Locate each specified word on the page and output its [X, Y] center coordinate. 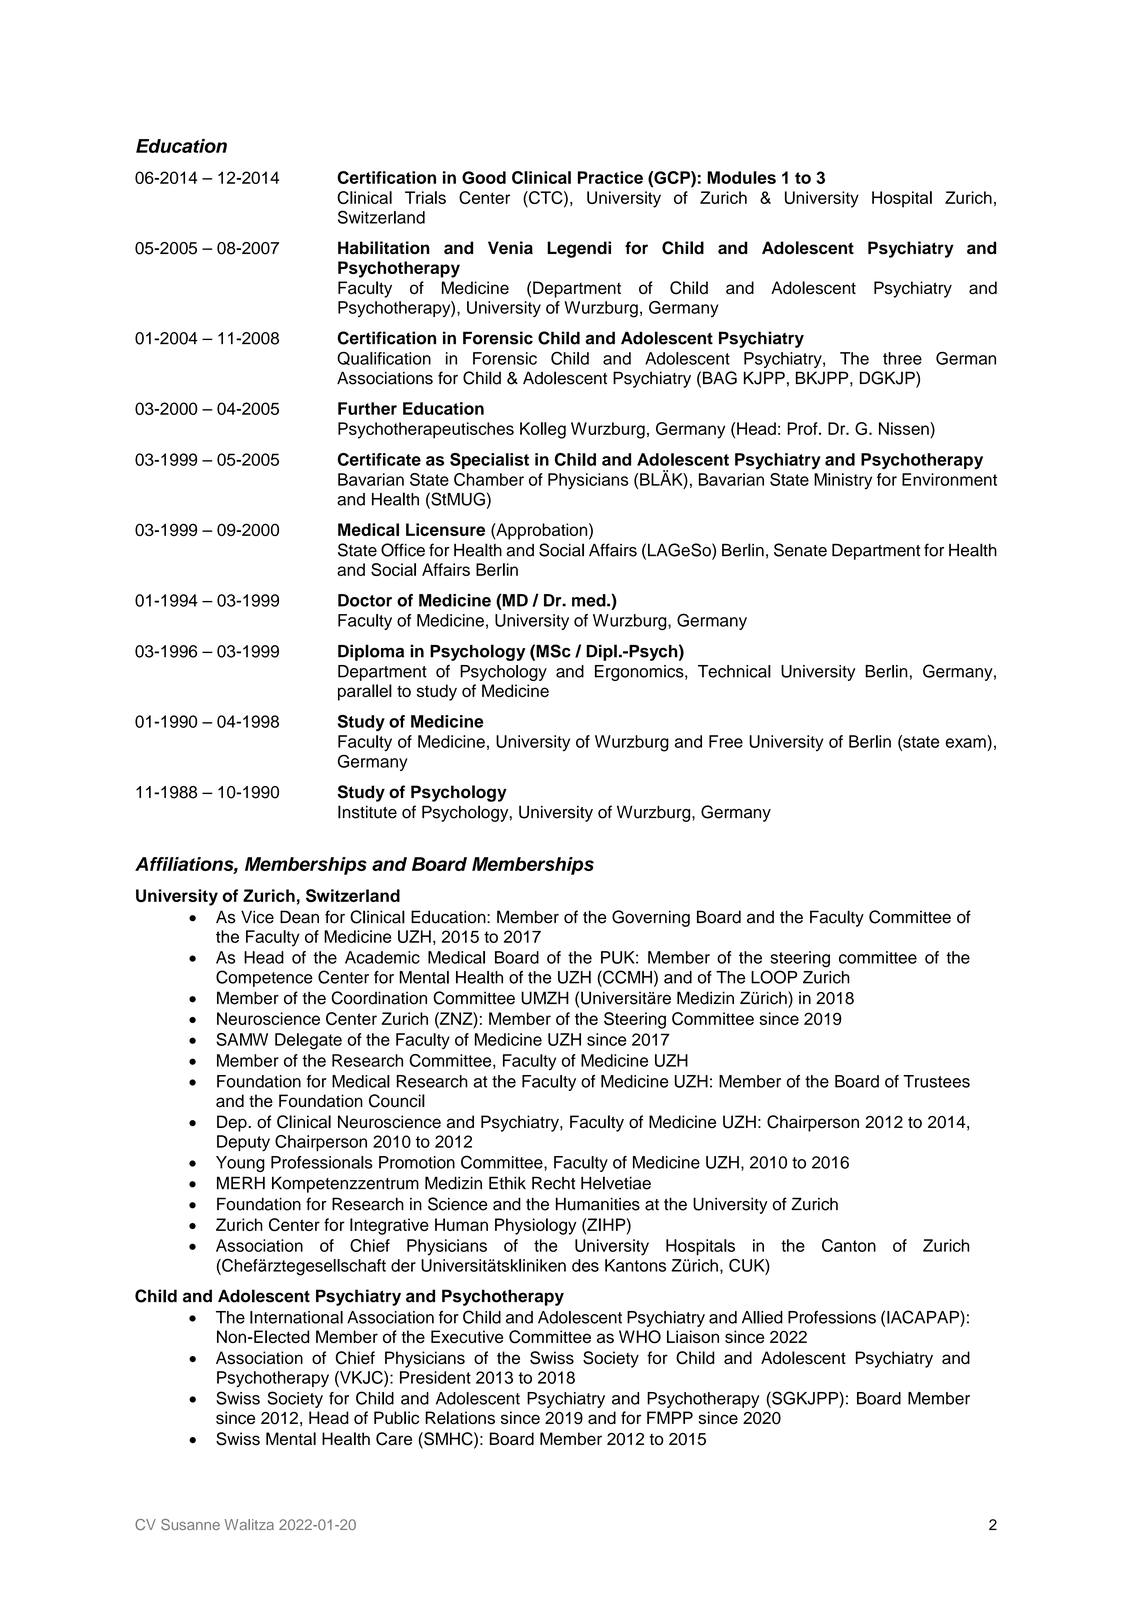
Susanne [190, 1524]
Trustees [936, 1081]
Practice [610, 177]
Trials [425, 197]
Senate [800, 550]
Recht [553, 1183]
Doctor [365, 600]
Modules [741, 177]
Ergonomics [640, 673]
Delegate [308, 1041]
